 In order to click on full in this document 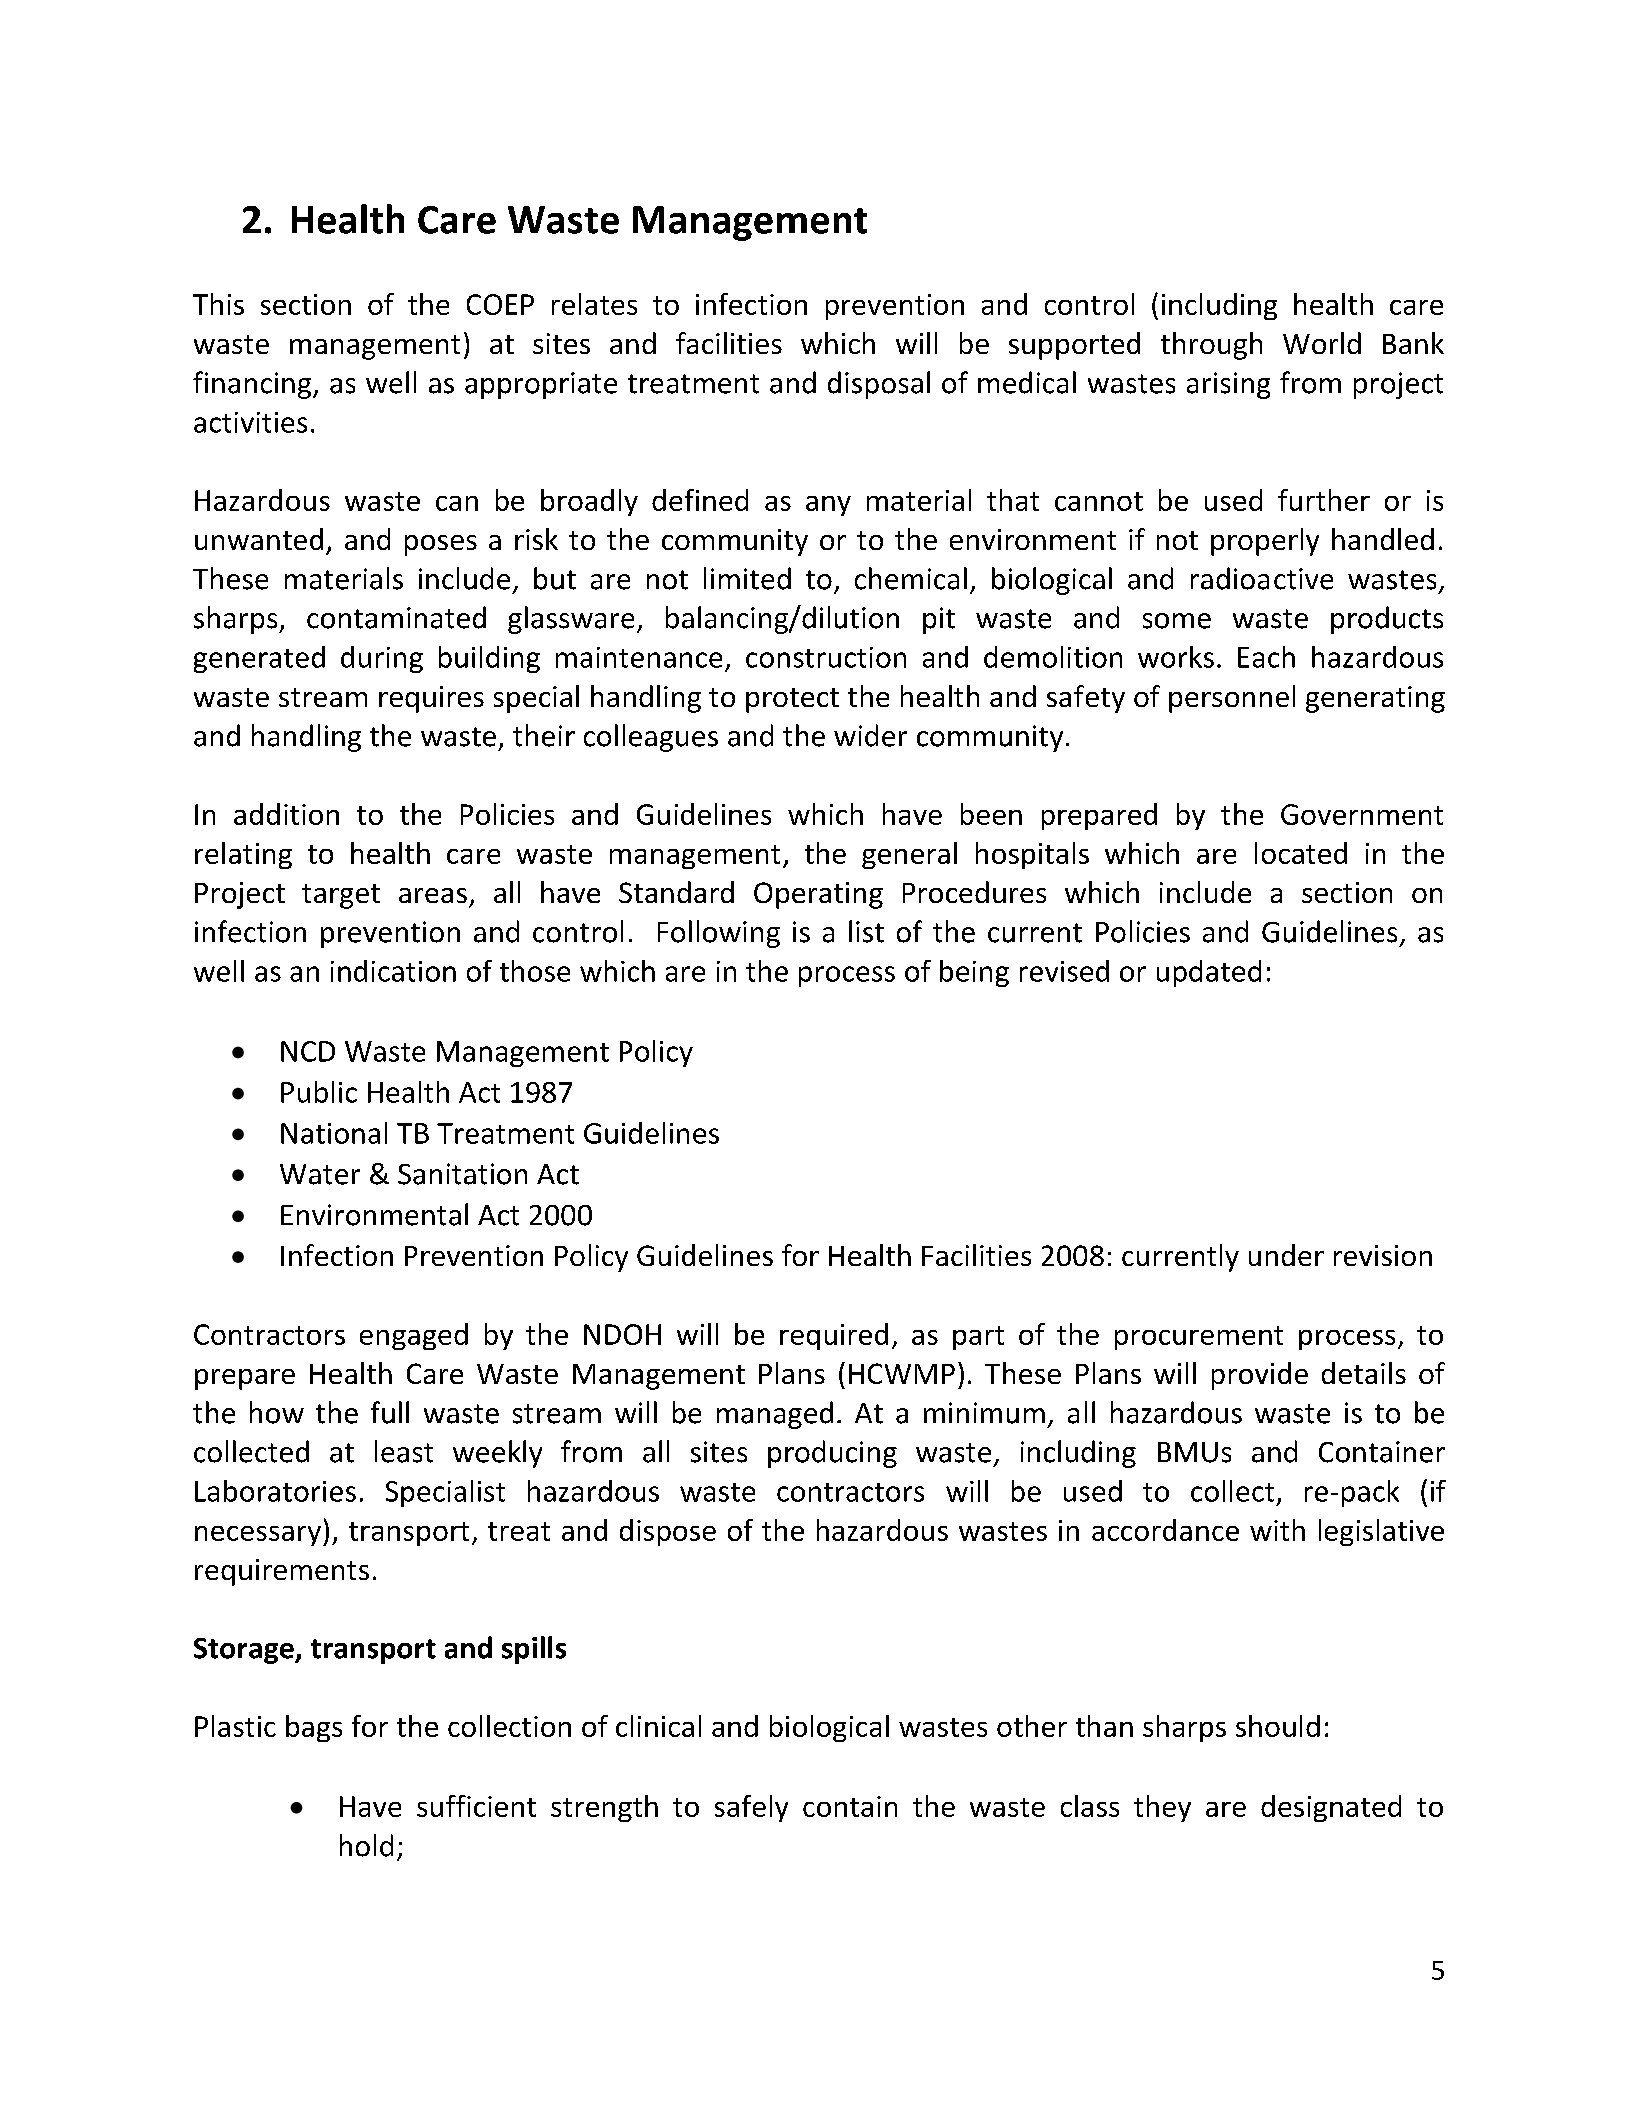, I will do `click(390, 1412)`.
